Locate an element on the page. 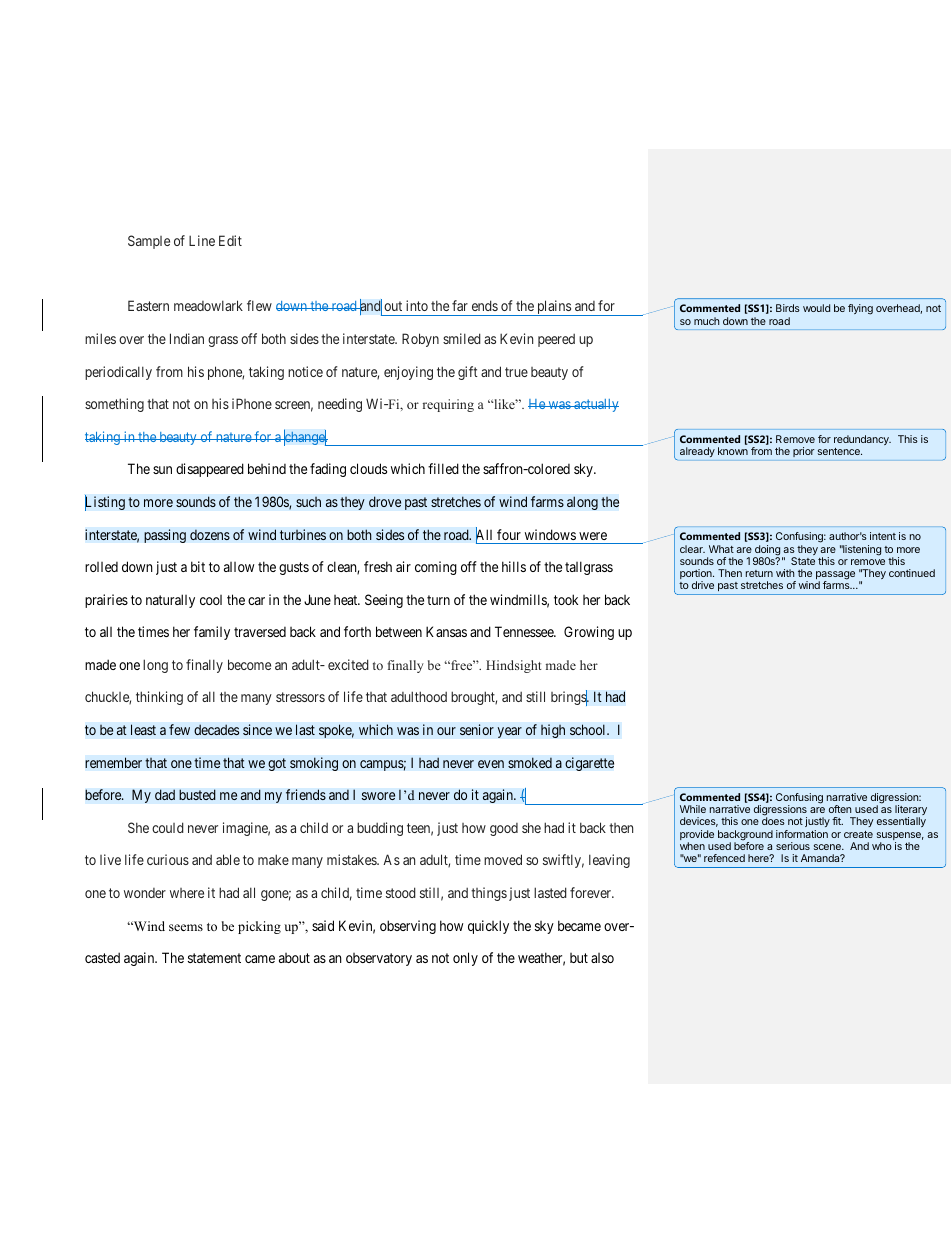 The image size is (952, 1233). took is located at coordinates (566, 599).
